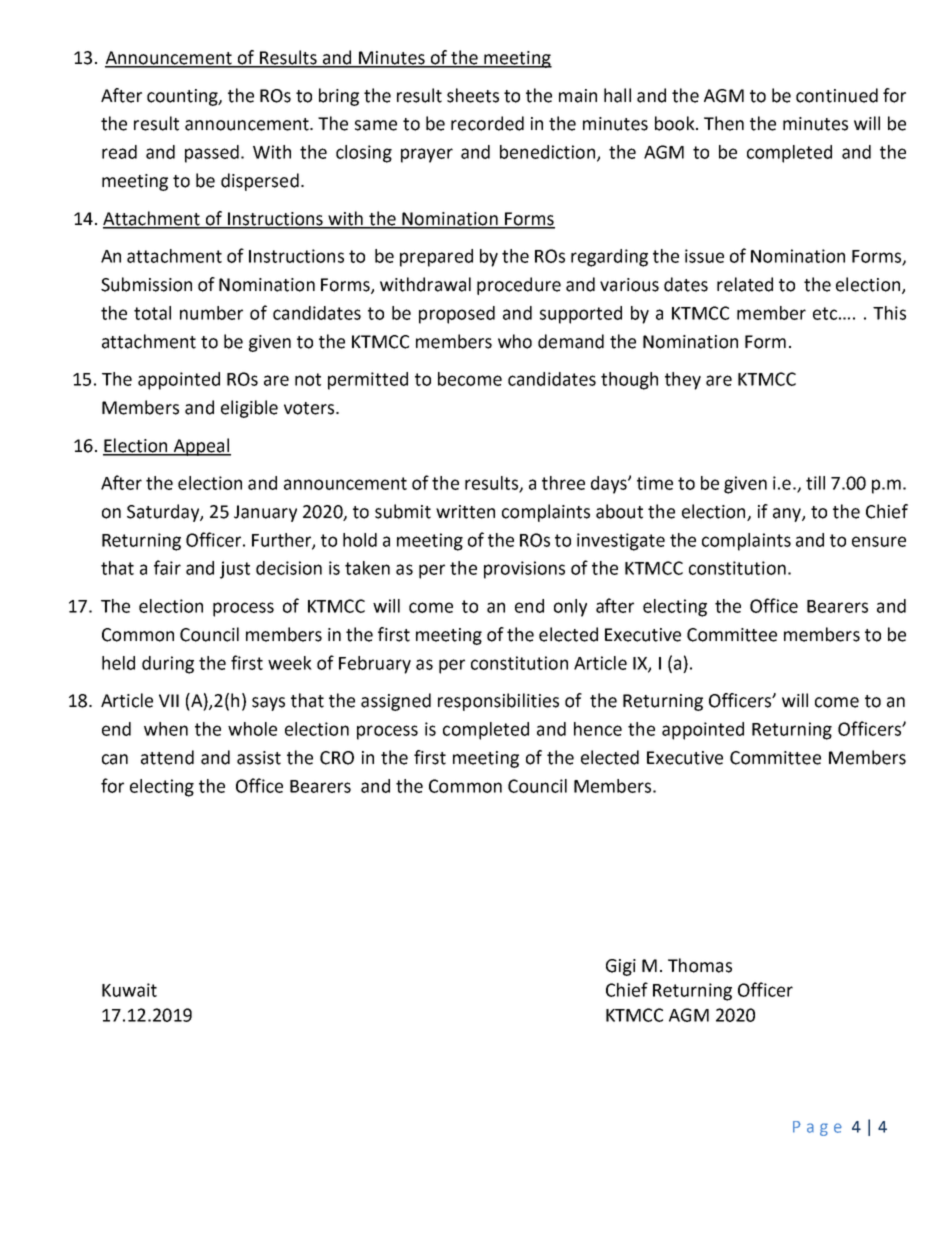 Image resolution: width=952 pixels, height=1233 pixels. Describe the element at coordinates (598, 729) in the screenshot. I see `hence` at that location.
